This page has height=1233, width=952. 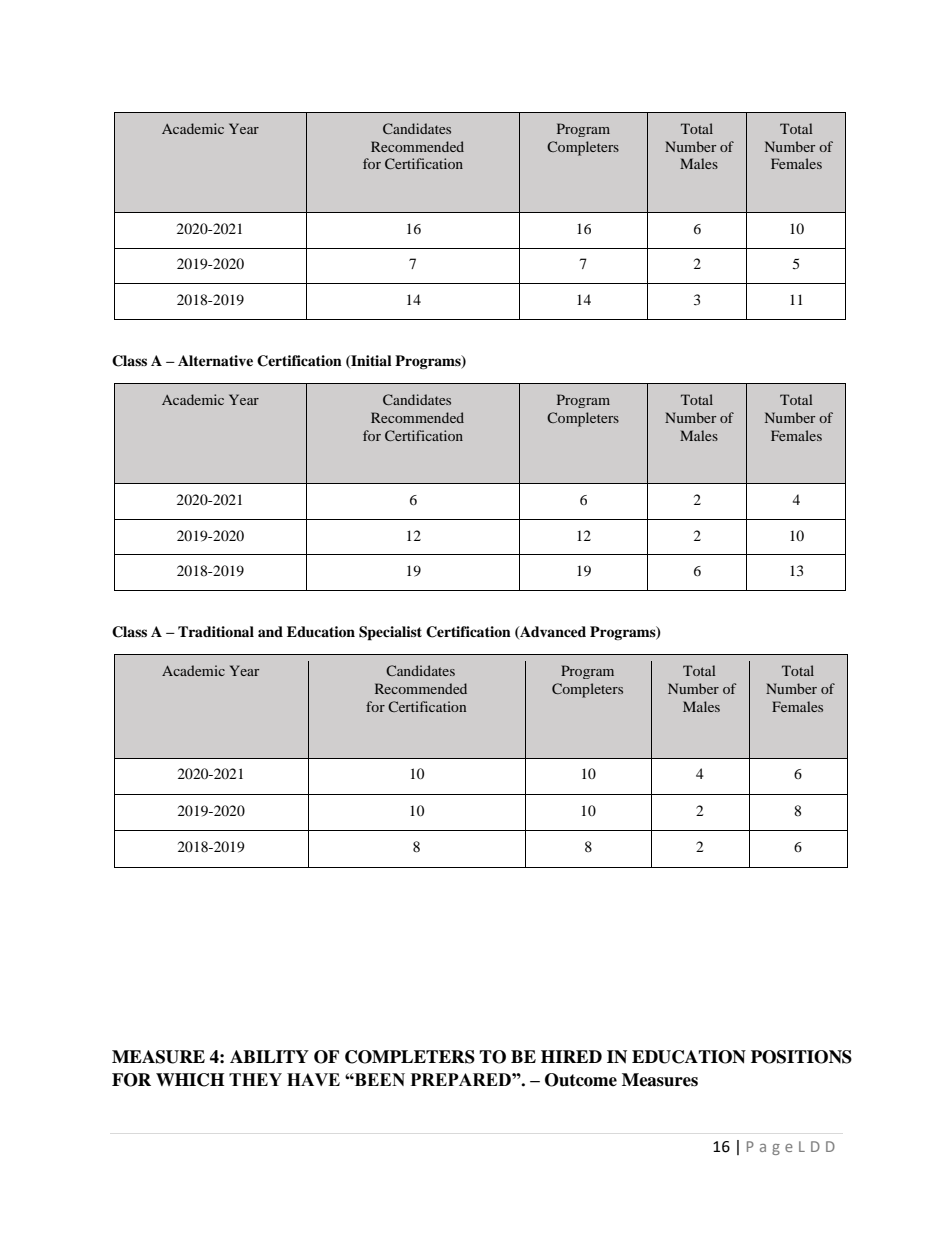 I want to click on PREPARED, so click(x=462, y=1079).
